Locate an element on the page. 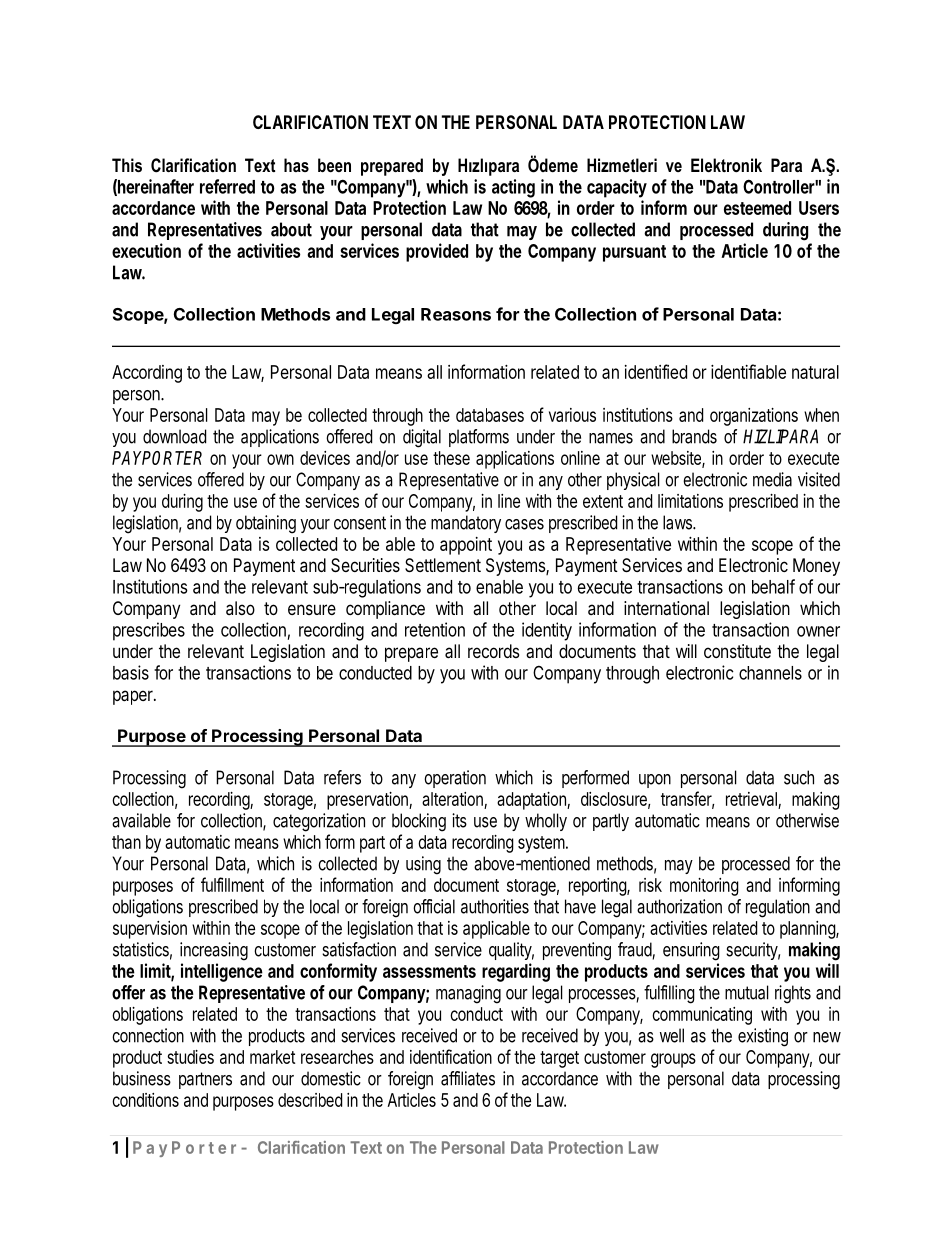 This page has width=952, height=1233. acting is located at coordinates (513, 188).
